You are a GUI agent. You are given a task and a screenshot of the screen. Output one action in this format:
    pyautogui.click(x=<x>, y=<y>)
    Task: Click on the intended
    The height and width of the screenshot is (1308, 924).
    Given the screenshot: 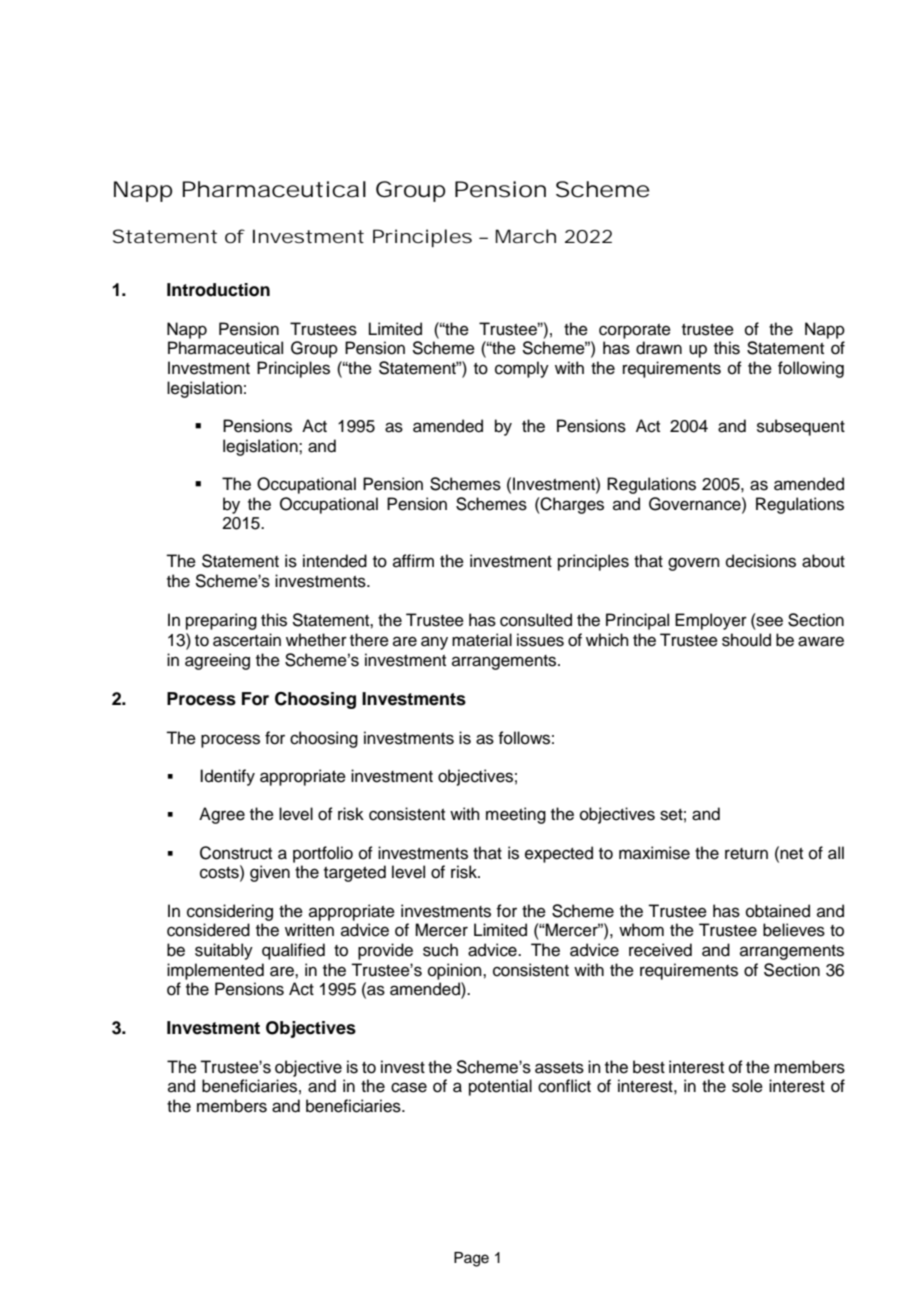 What is the action you would take?
    pyautogui.click(x=335, y=561)
